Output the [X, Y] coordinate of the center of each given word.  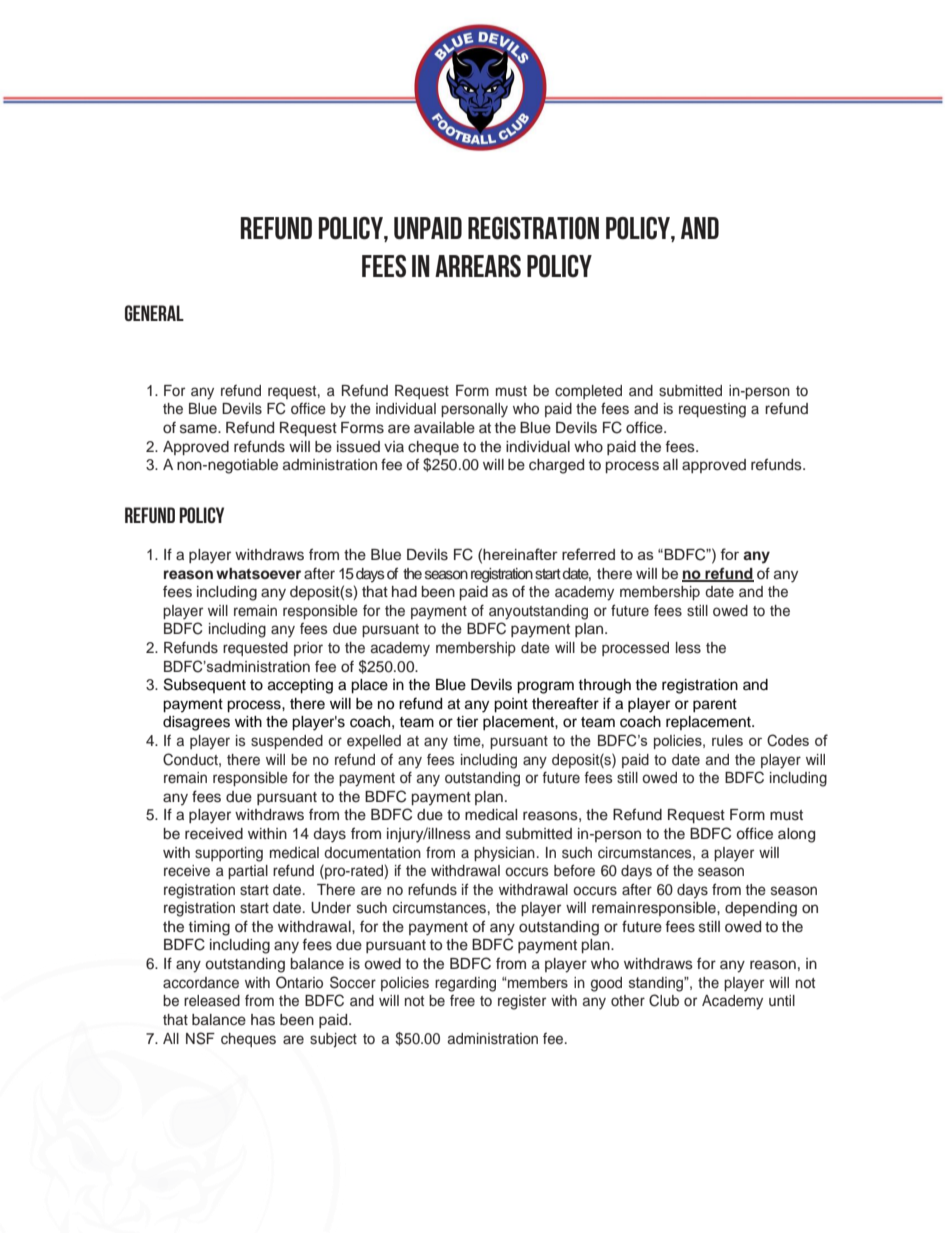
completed [588, 392]
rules [727, 740]
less [688, 648]
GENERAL [154, 313]
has [263, 1020]
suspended [287, 742]
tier [467, 722]
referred [588, 554]
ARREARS [478, 266]
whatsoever [258, 573]
